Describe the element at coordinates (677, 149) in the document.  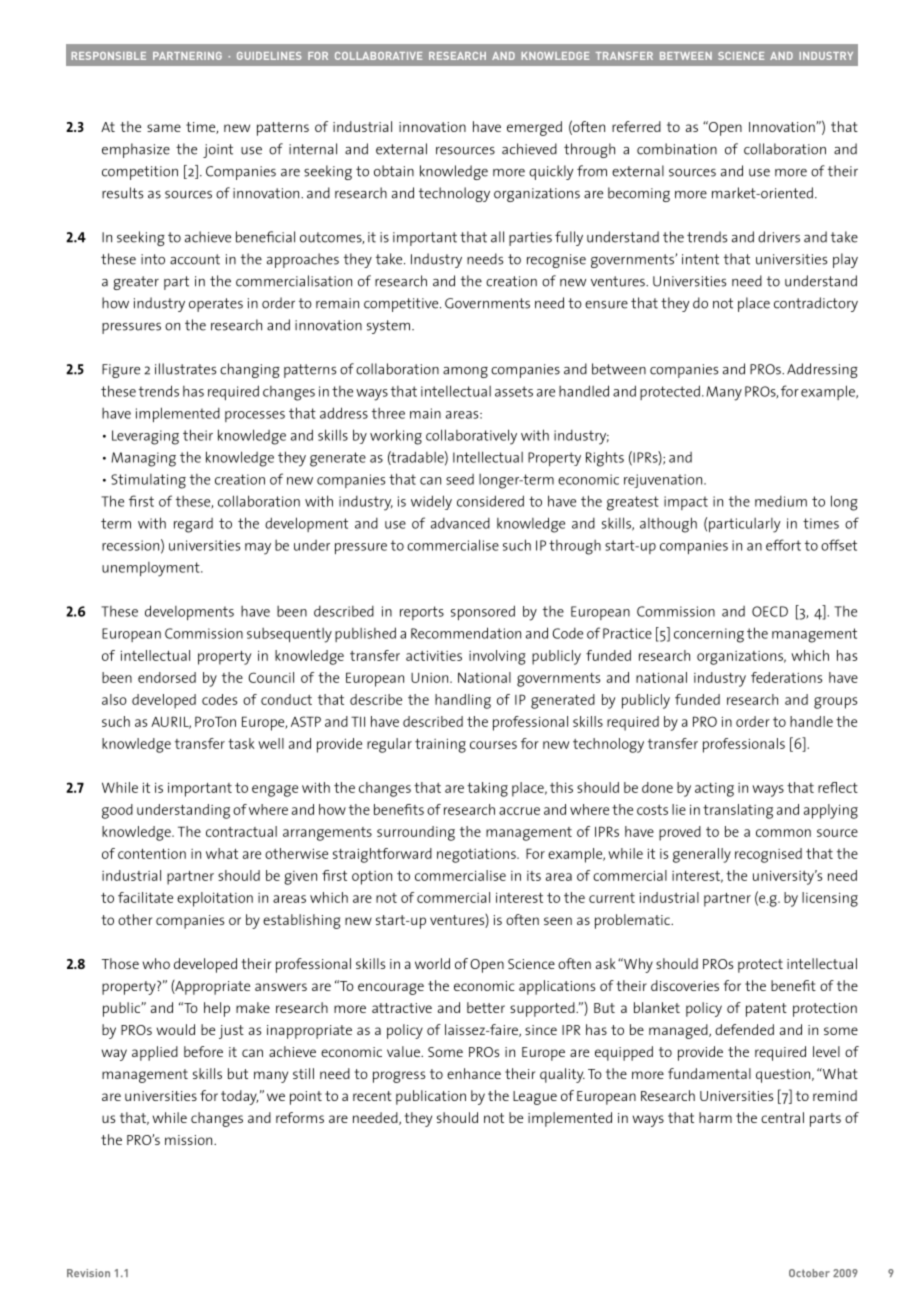
I see `combination` at that location.
